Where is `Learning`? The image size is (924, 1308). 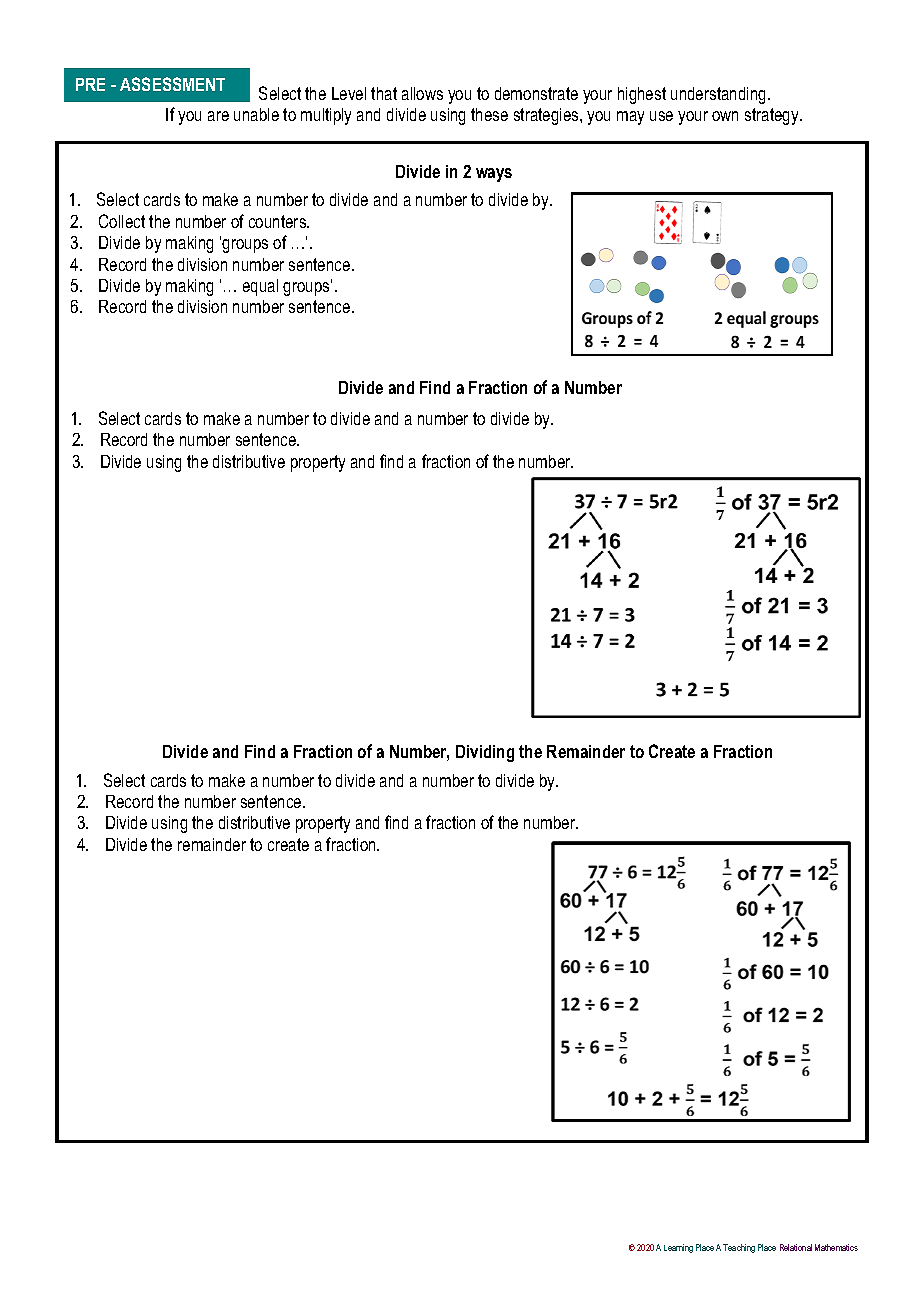 Learning is located at coordinates (678, 1248).
